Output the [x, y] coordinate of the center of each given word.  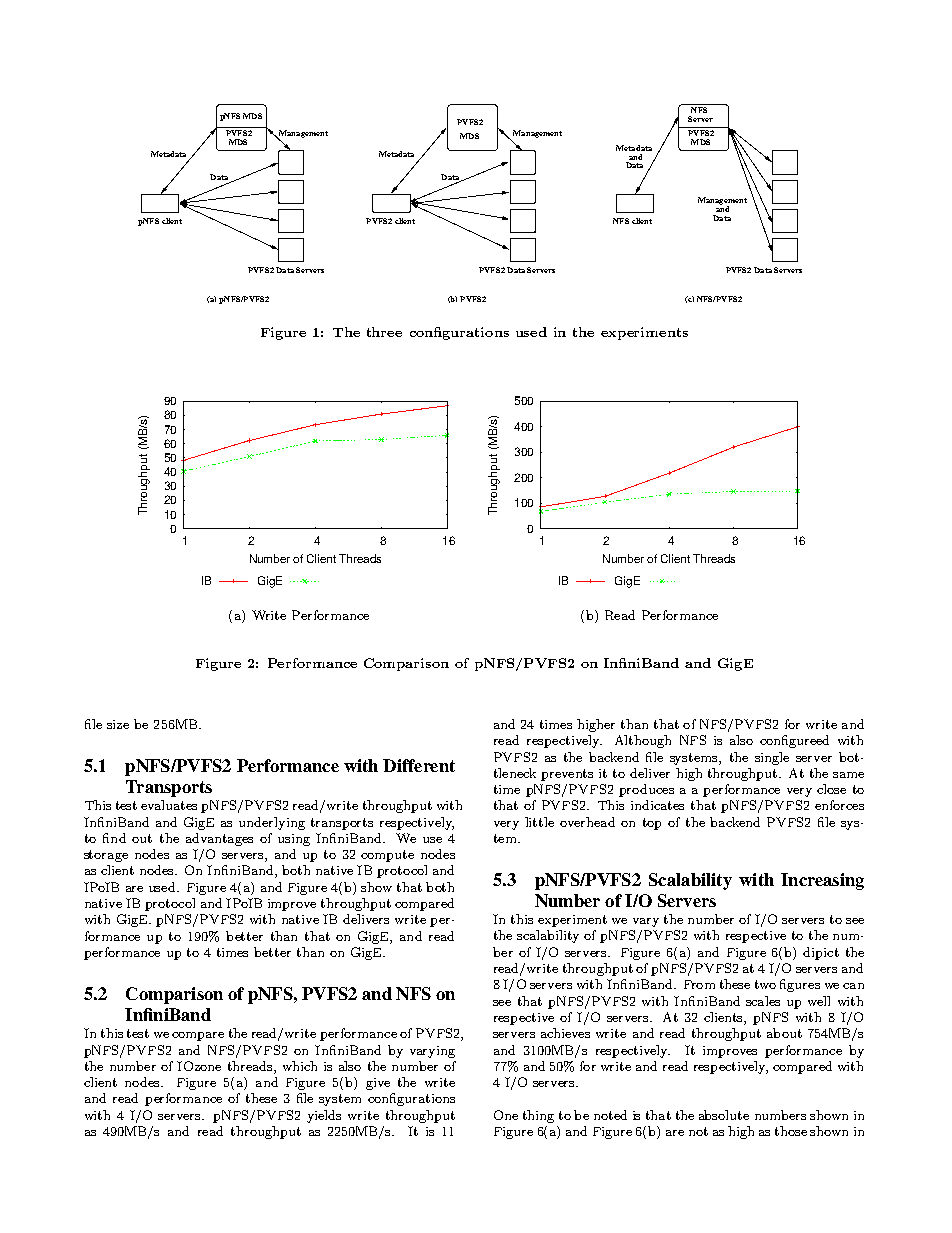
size [118, 724]
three [384, 332]
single [772, 758]
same [848, 775]
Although [643, 741]
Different [419, 765]
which [300, 1066]
